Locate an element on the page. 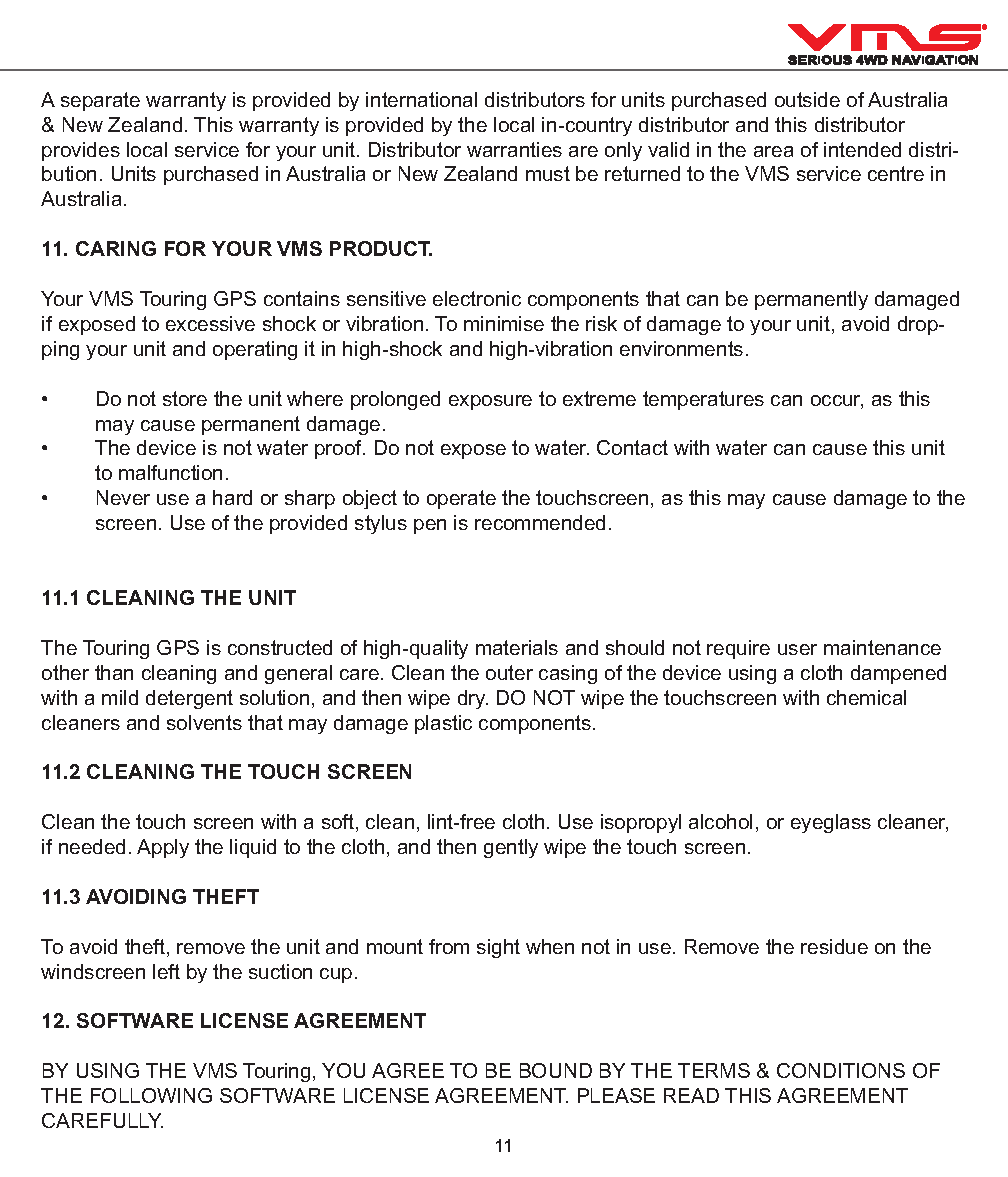  Apply is located at coordinates (163, 848).
